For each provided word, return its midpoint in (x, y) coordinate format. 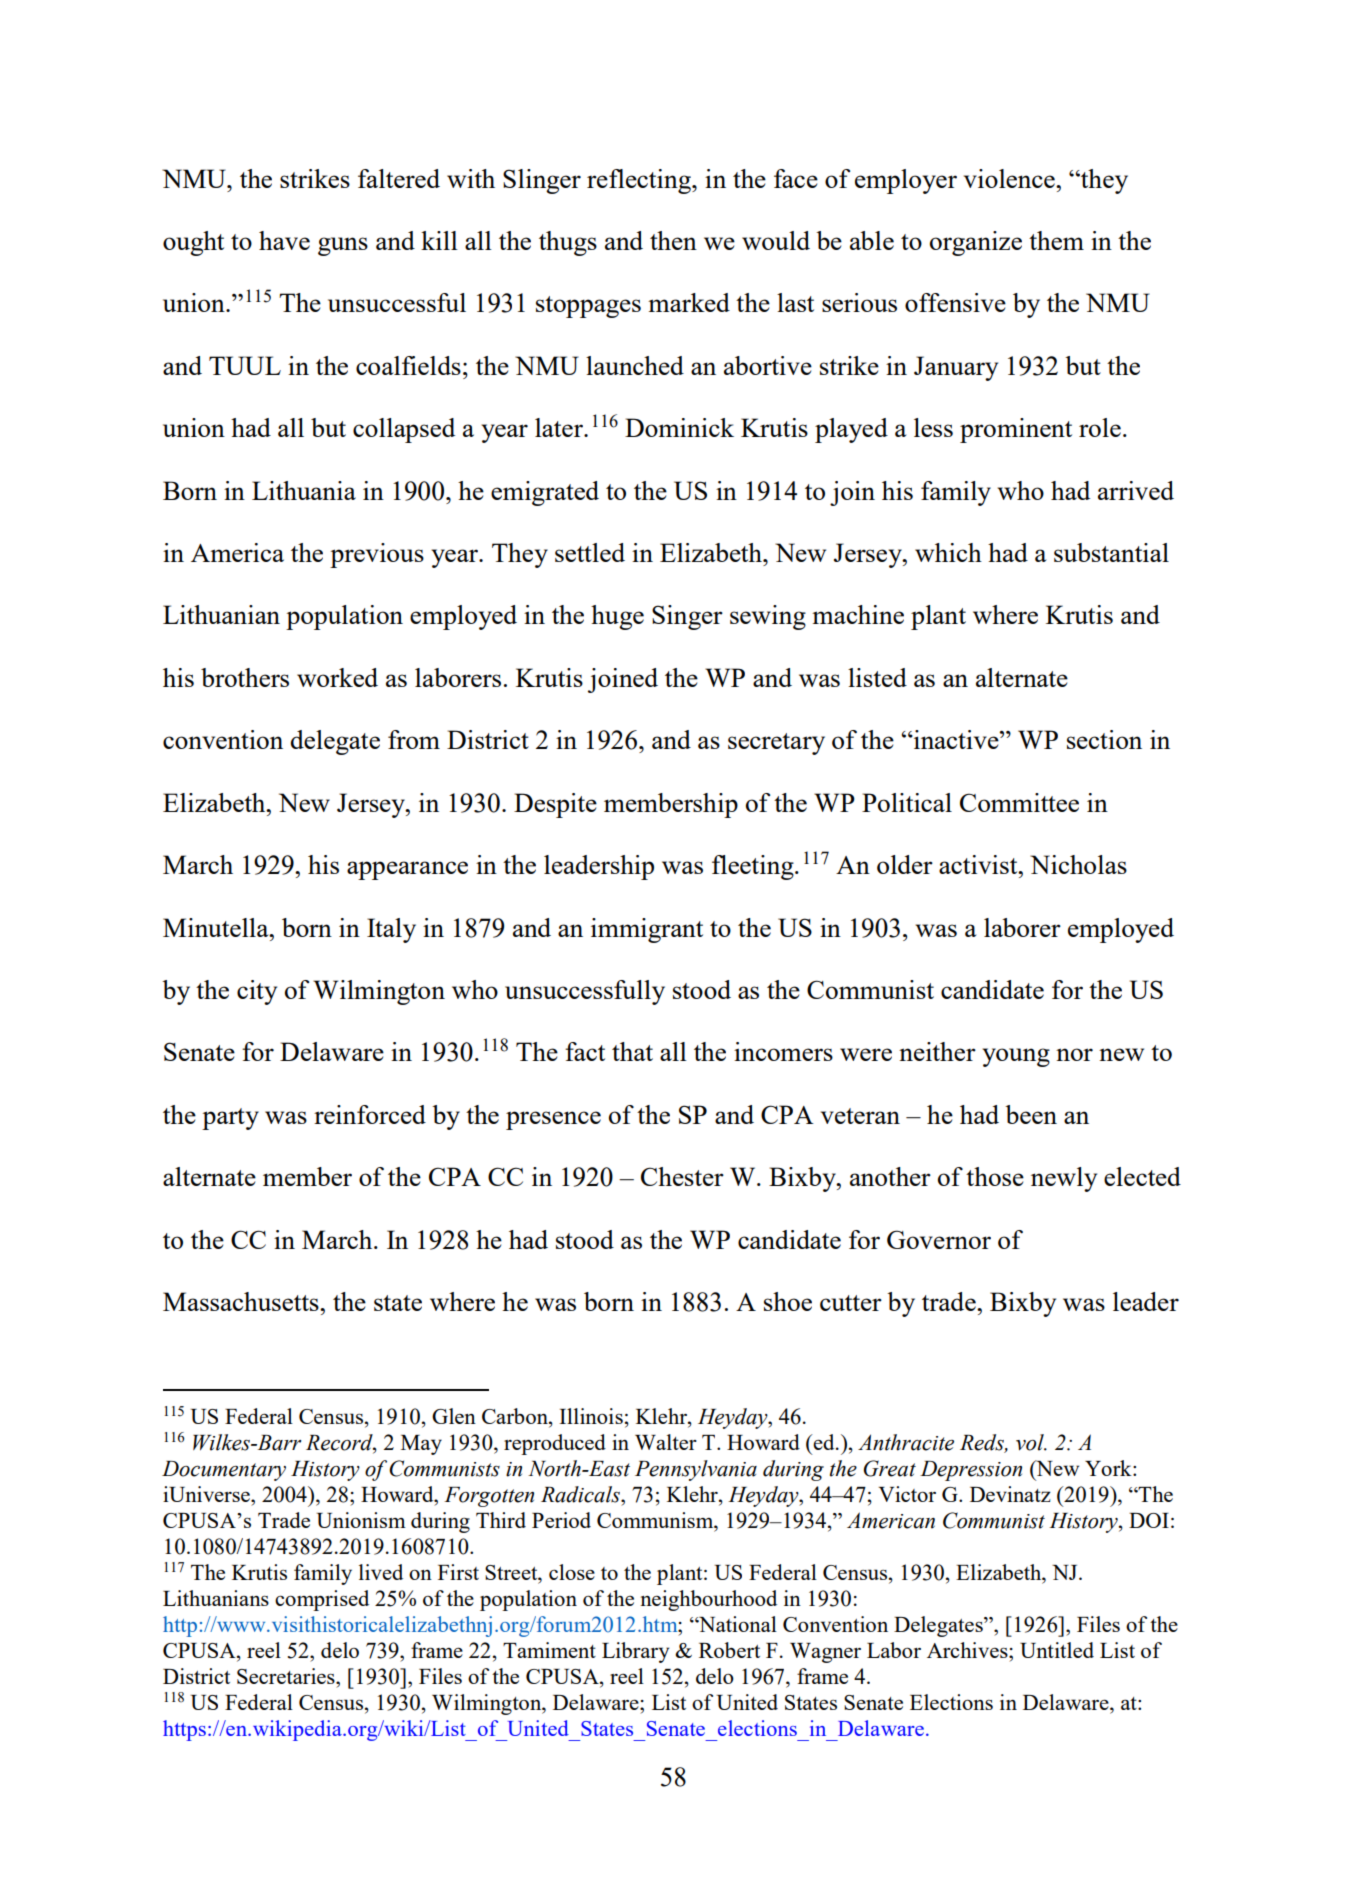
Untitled (1057, 1650)
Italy (391, 930)
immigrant (647, 930)
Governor (939, 1239)
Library (635, 1652)
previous (377, 555)
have (284, 240)
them (1056, 240)
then (673, 240)
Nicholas (1078, 864)
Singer (687, 617)
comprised (322, 1600)
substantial (1111, 552)
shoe (788, 1301)
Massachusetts (242, 1301)
